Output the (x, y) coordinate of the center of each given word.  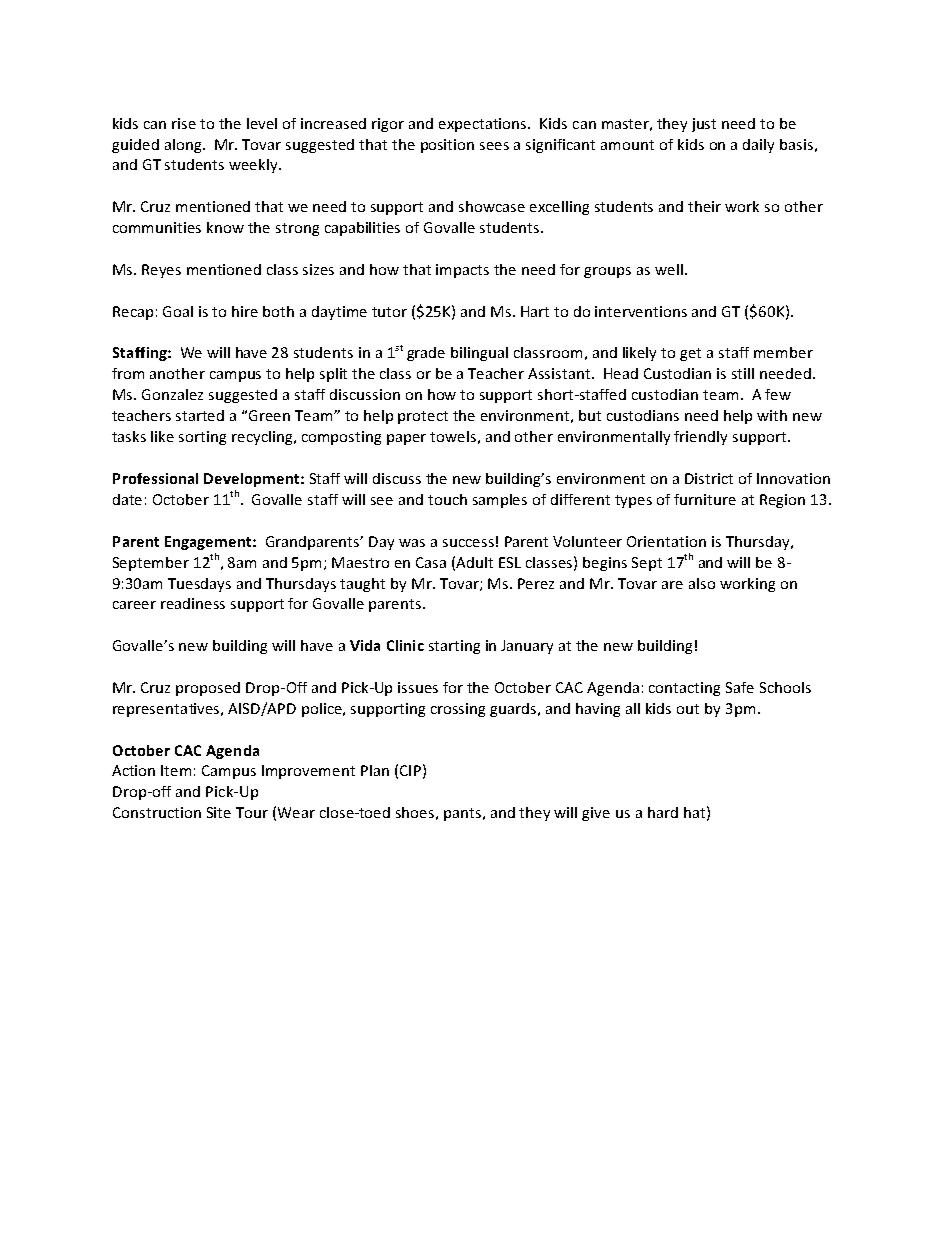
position (447, 146)
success (468, 543)
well (669, 269)
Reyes (161, 271)
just (704, 125)
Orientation (666, 541)
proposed (208, 689)
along (184, 146)
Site (219, 812)
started (200, 415)
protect (423, 417)
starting (454, 647)
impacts (462, 271)
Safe (740, 687)
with (772, 415)
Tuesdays (199, 585)
